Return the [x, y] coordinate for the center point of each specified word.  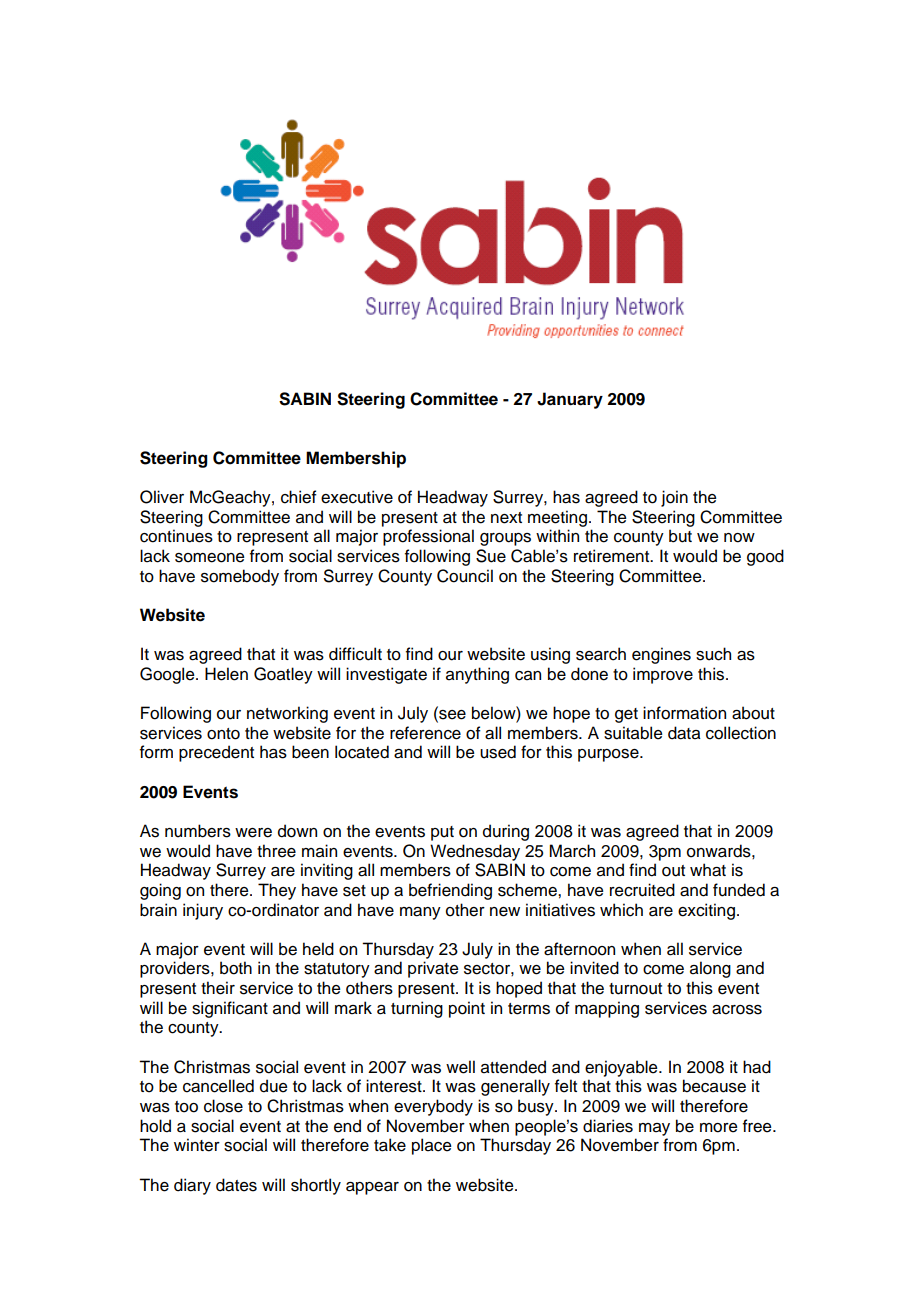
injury [203, 911]
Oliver [162, 497]
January [570, 400]
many [420, 913]
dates [236, 1185]
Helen [226, 674]
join [674, 498]
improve [663, 675]
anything [477, 675]
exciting [706, 911]
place [432, 1146]
